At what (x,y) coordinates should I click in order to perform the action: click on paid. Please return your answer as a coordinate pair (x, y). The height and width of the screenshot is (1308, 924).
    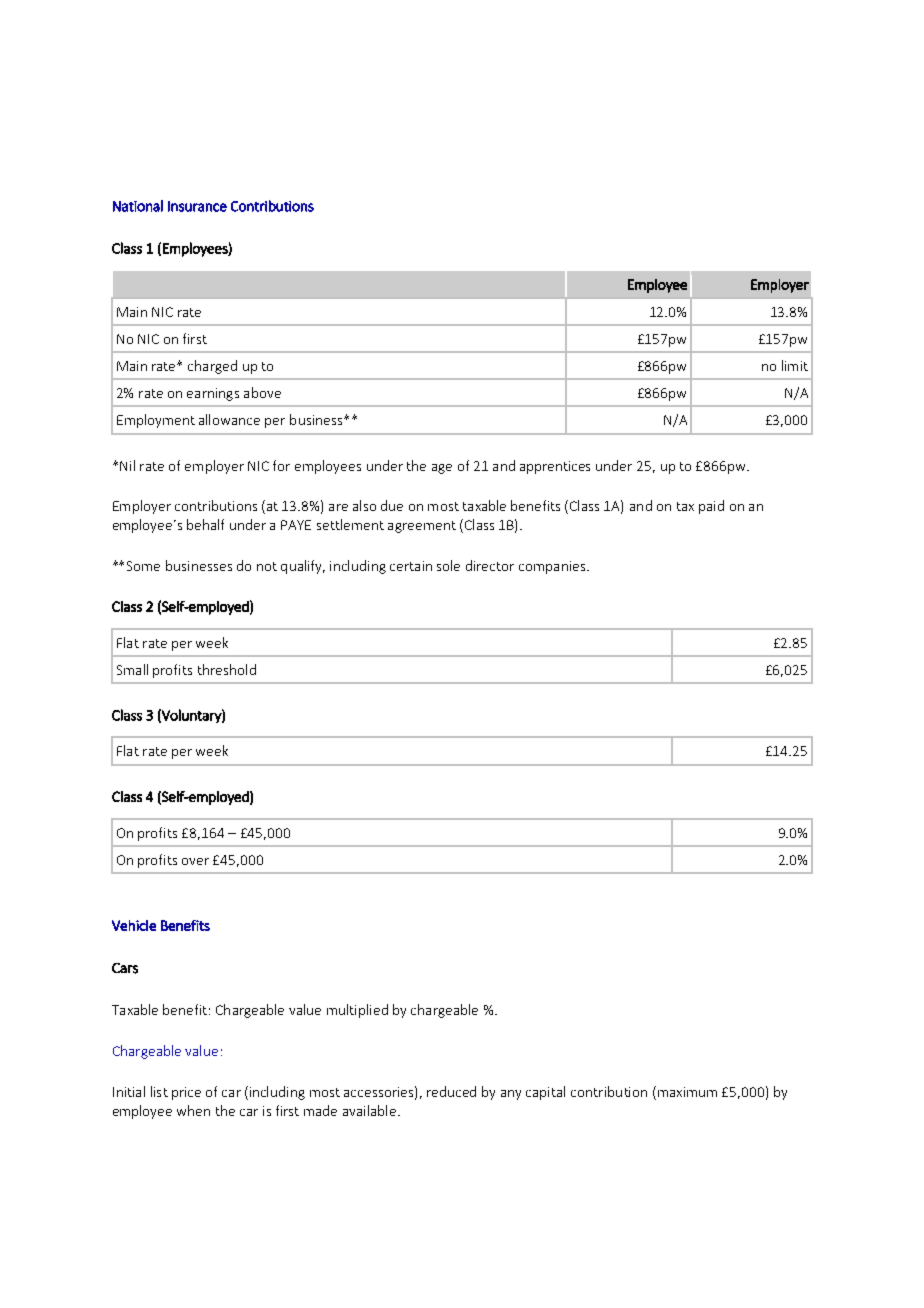
    Looking at the image, I should click on (711, 507).
